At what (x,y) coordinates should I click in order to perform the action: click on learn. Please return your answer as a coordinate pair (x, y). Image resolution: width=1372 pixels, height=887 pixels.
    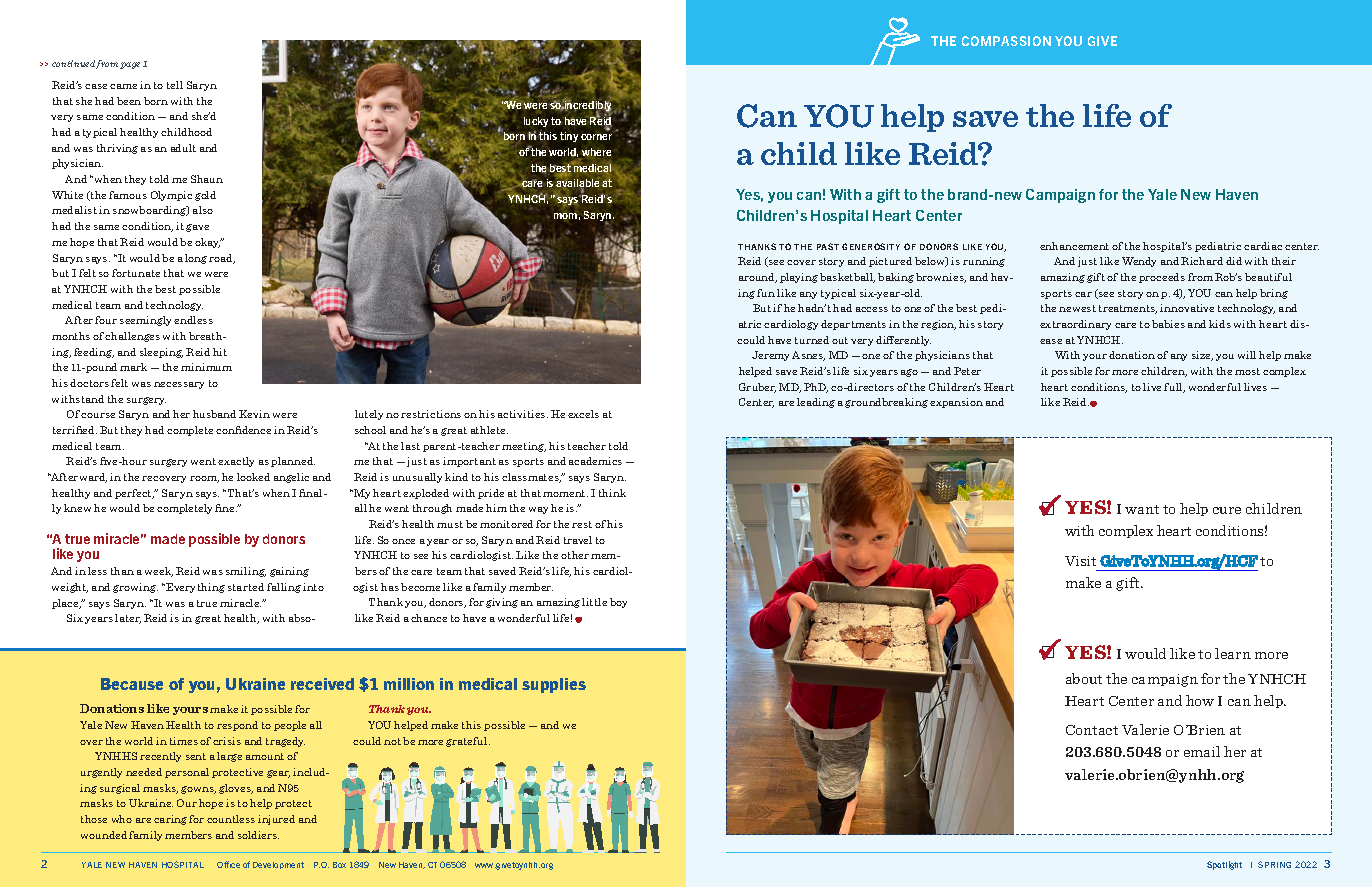
    Looking at the image, I should click on (1233, 653).
